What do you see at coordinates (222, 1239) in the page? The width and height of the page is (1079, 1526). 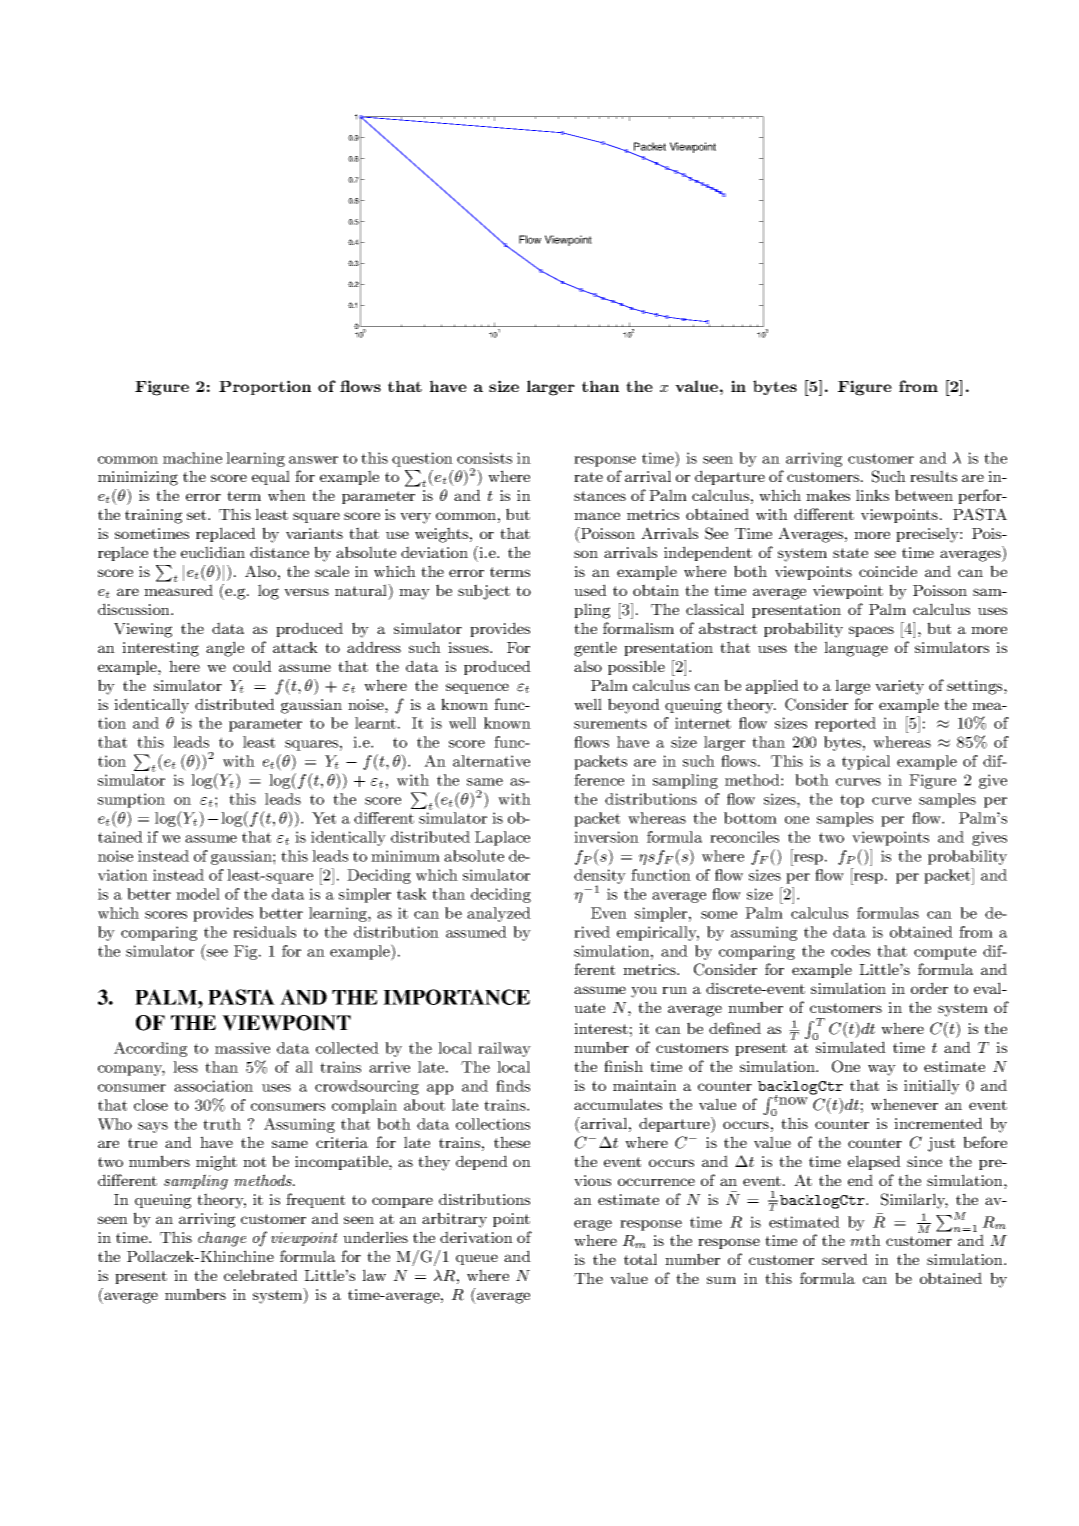 I see `change` at bounding box center [222, 1239].
